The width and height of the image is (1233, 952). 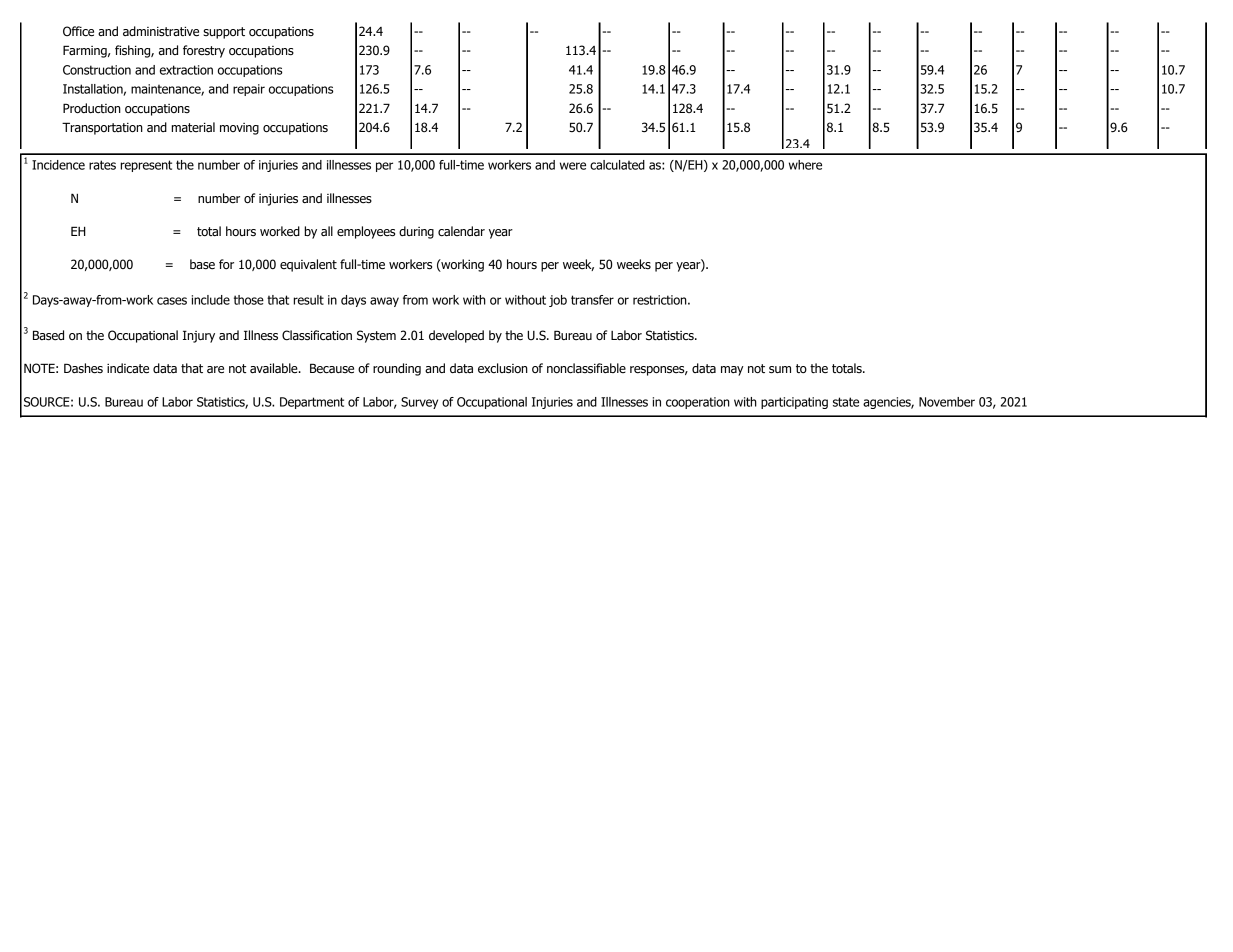 What do you see at coordinates (161, 31) in the image?
I see `administrative` at bounding box center [161, 31].
